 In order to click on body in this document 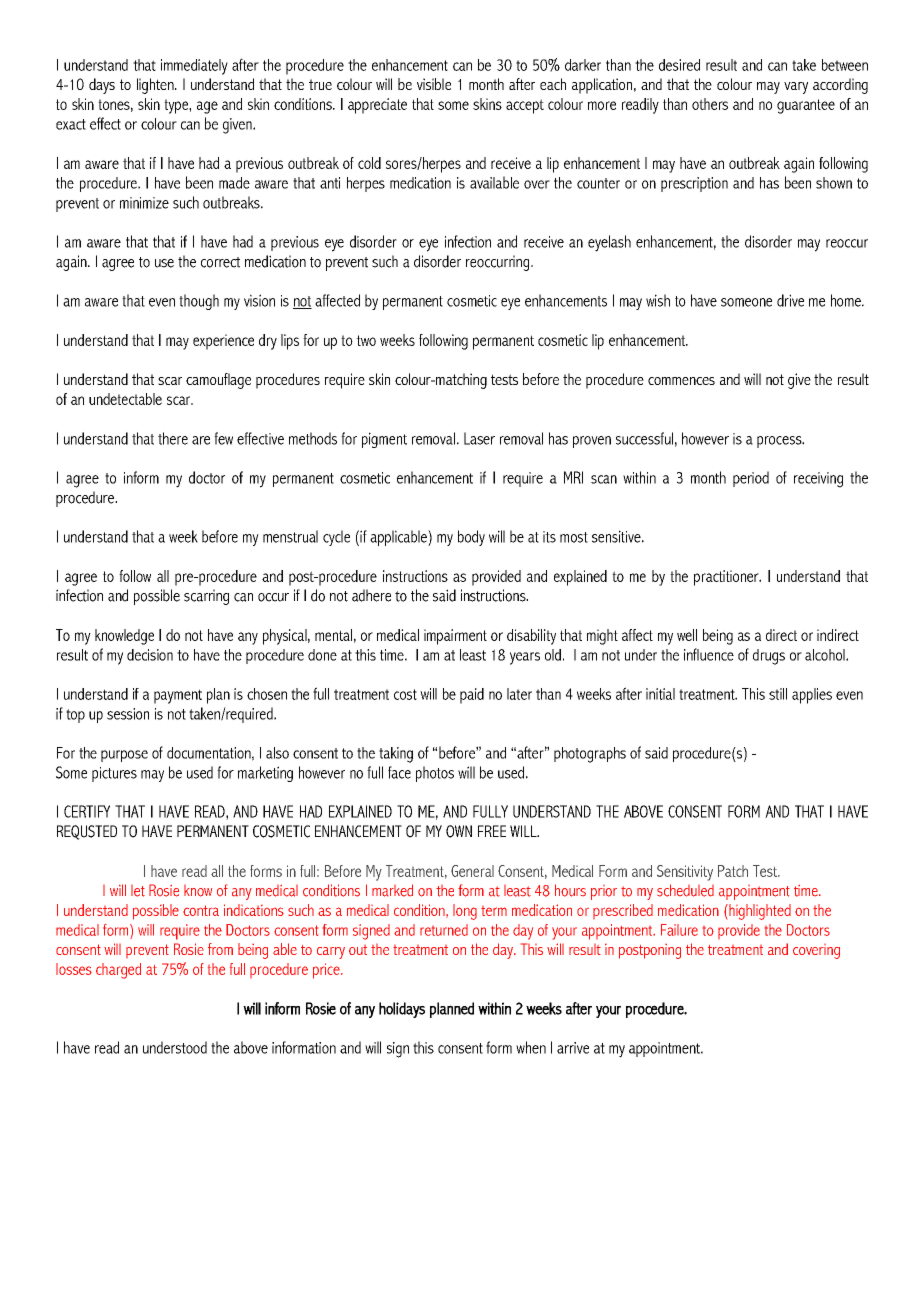, I will do `click(471, 538)`.
